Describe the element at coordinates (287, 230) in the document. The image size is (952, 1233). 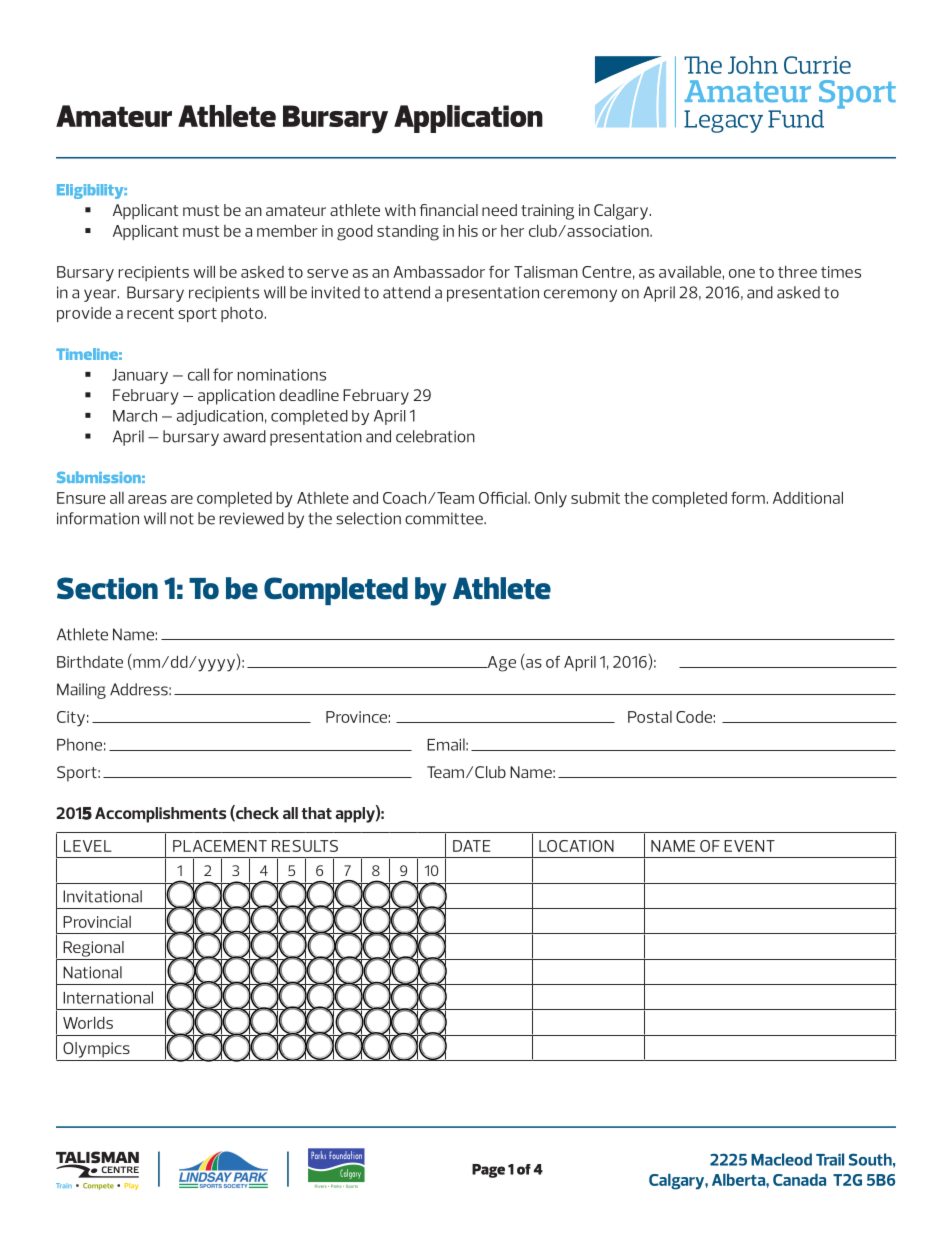
I see `member` at that location.
